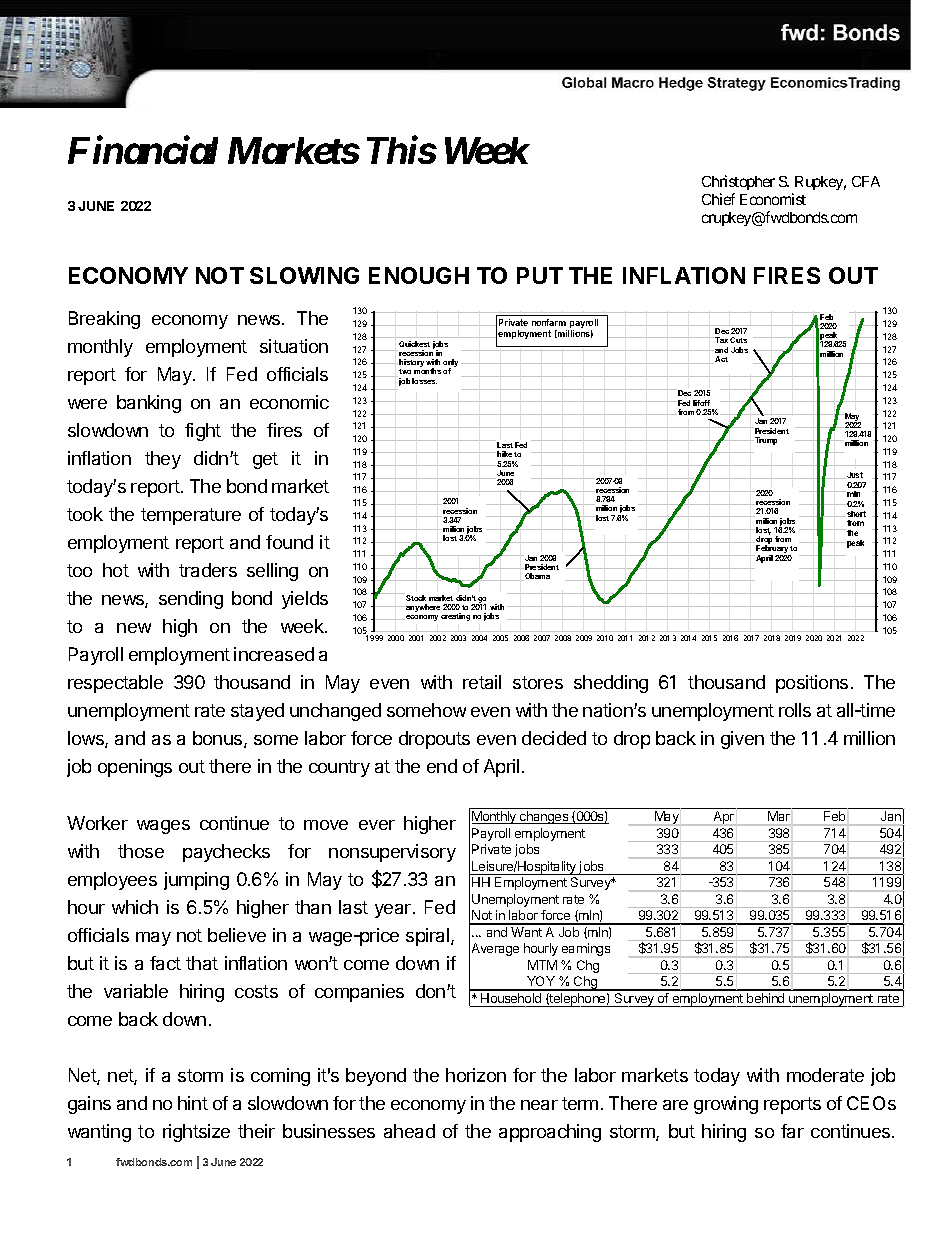 This screenshot has height=1233, width=952. I want to click on they, so click(163, 460).
